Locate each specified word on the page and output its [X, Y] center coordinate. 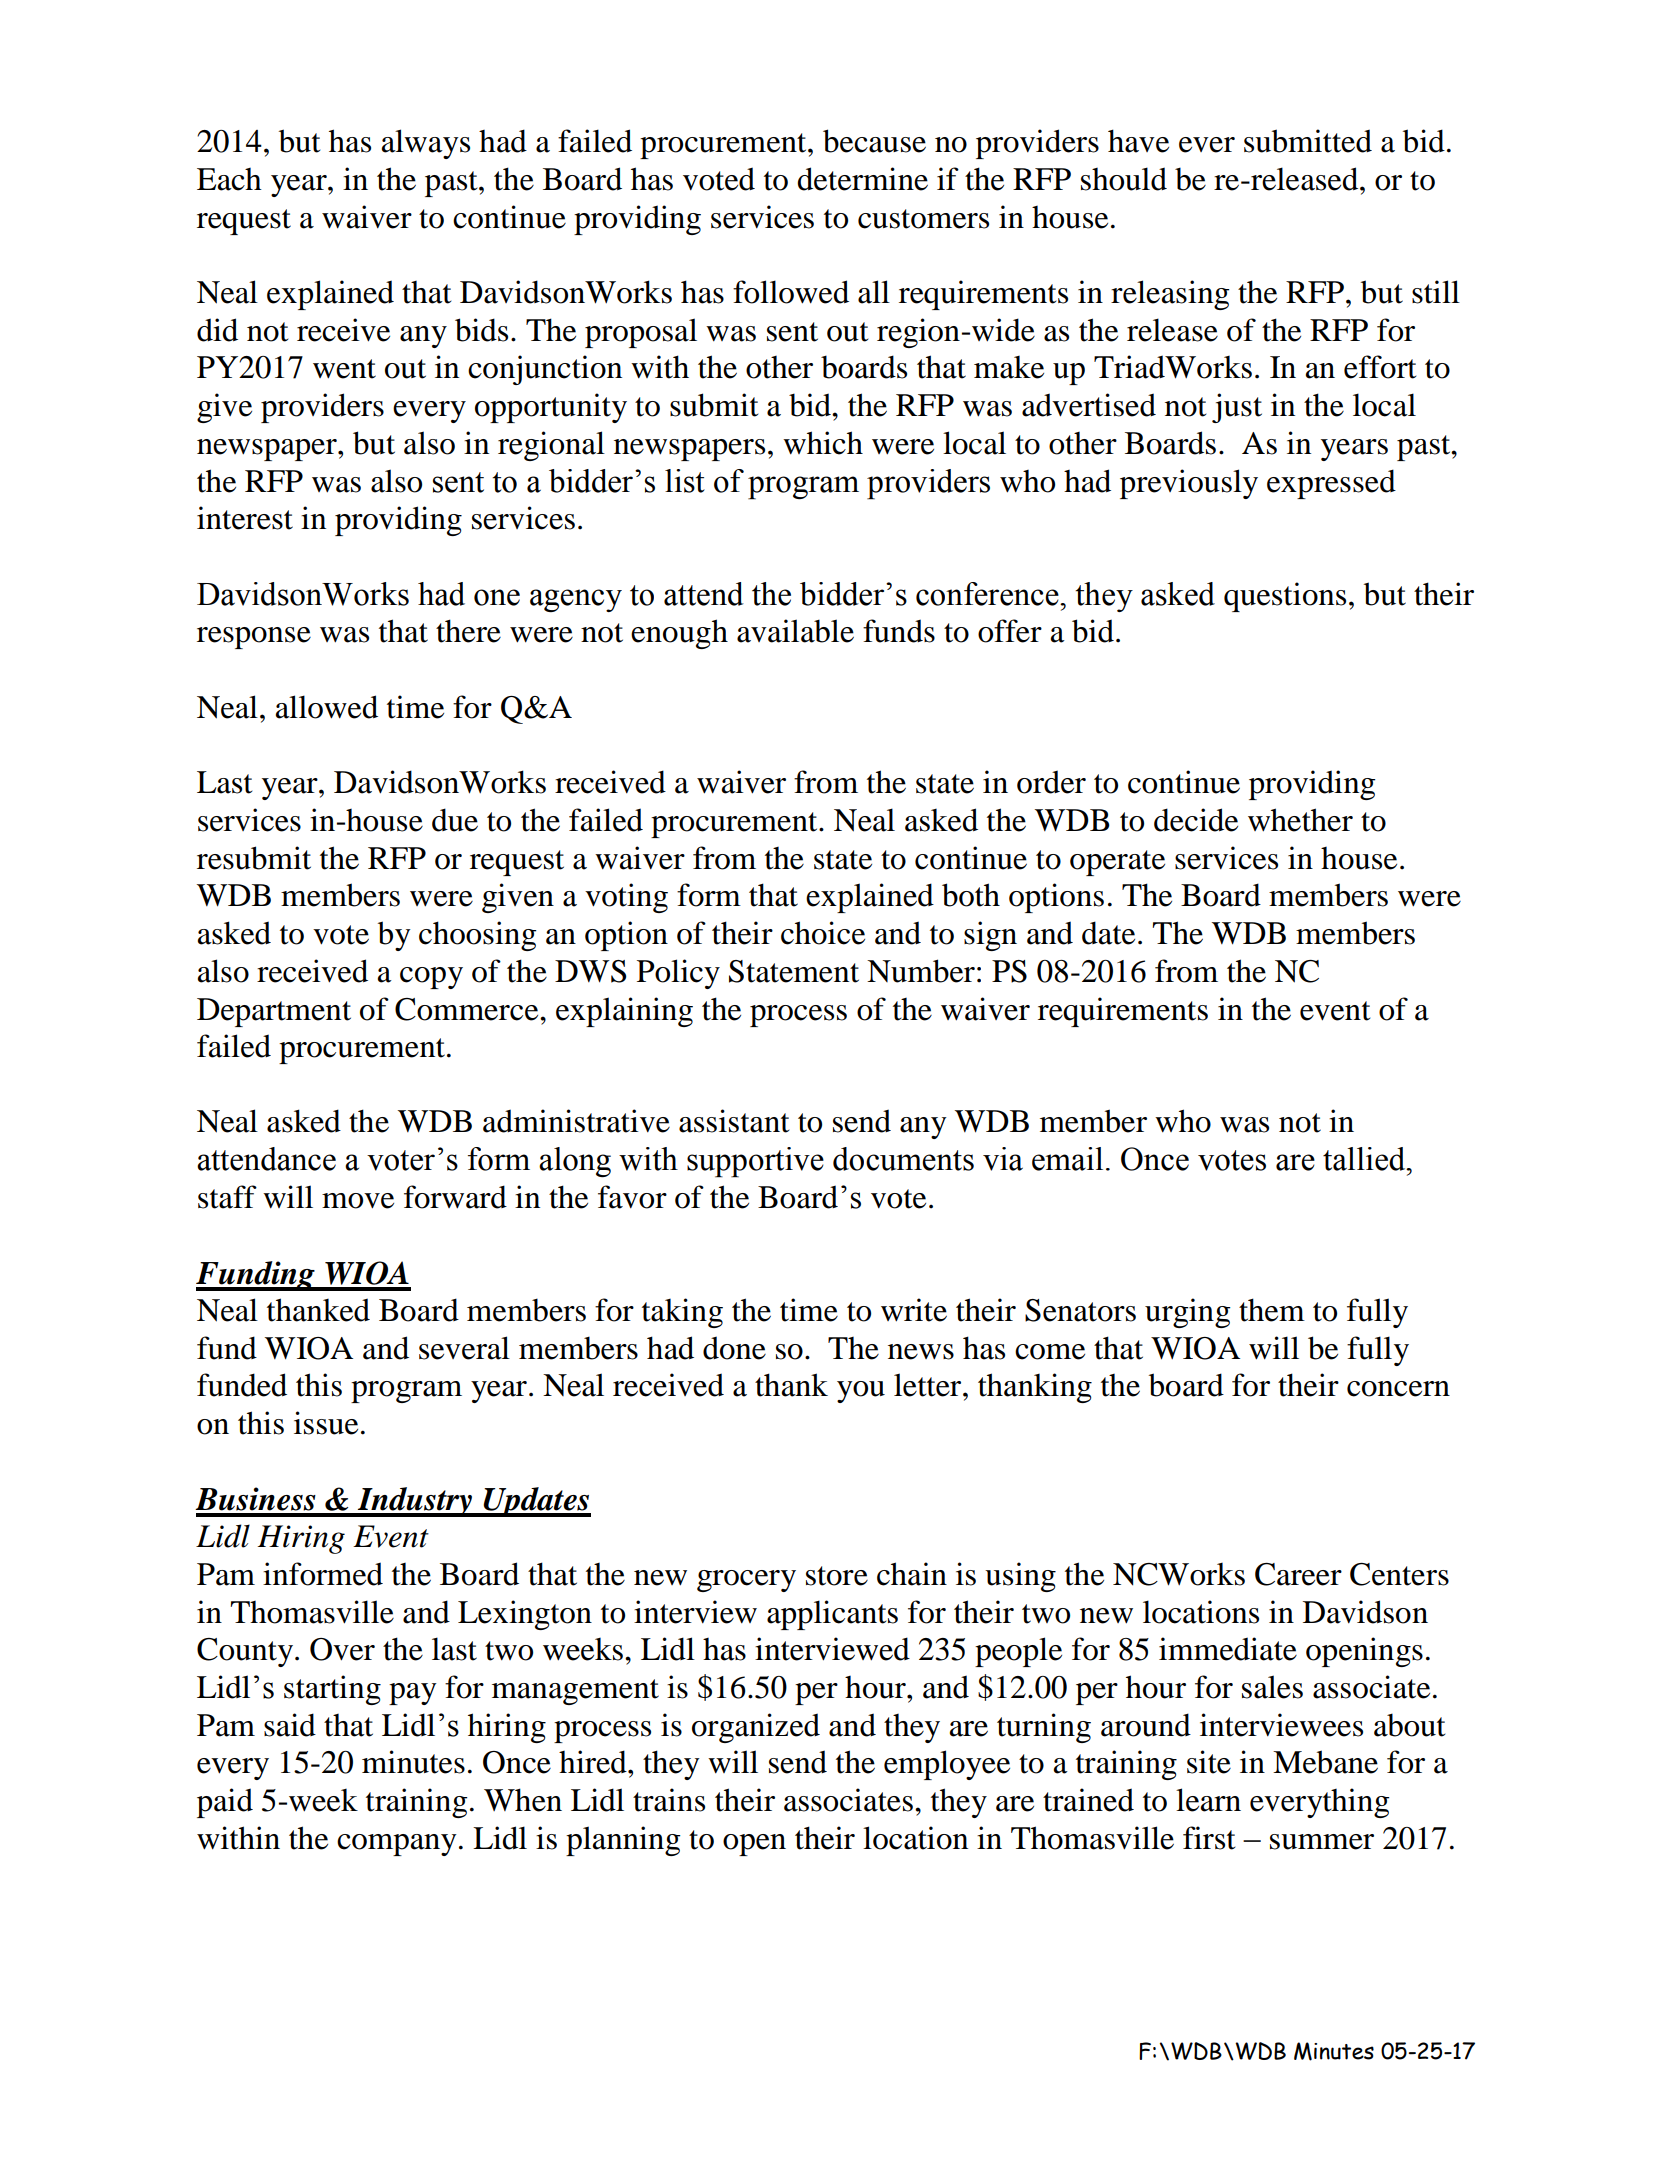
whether [1300, 820]
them [1272, 1310]
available [795, 631]
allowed [327, 707]
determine [862, 179]
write [914, 1310]
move [358, 1201]
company [397, 1845]
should [1124, 179]
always [426, 144]
